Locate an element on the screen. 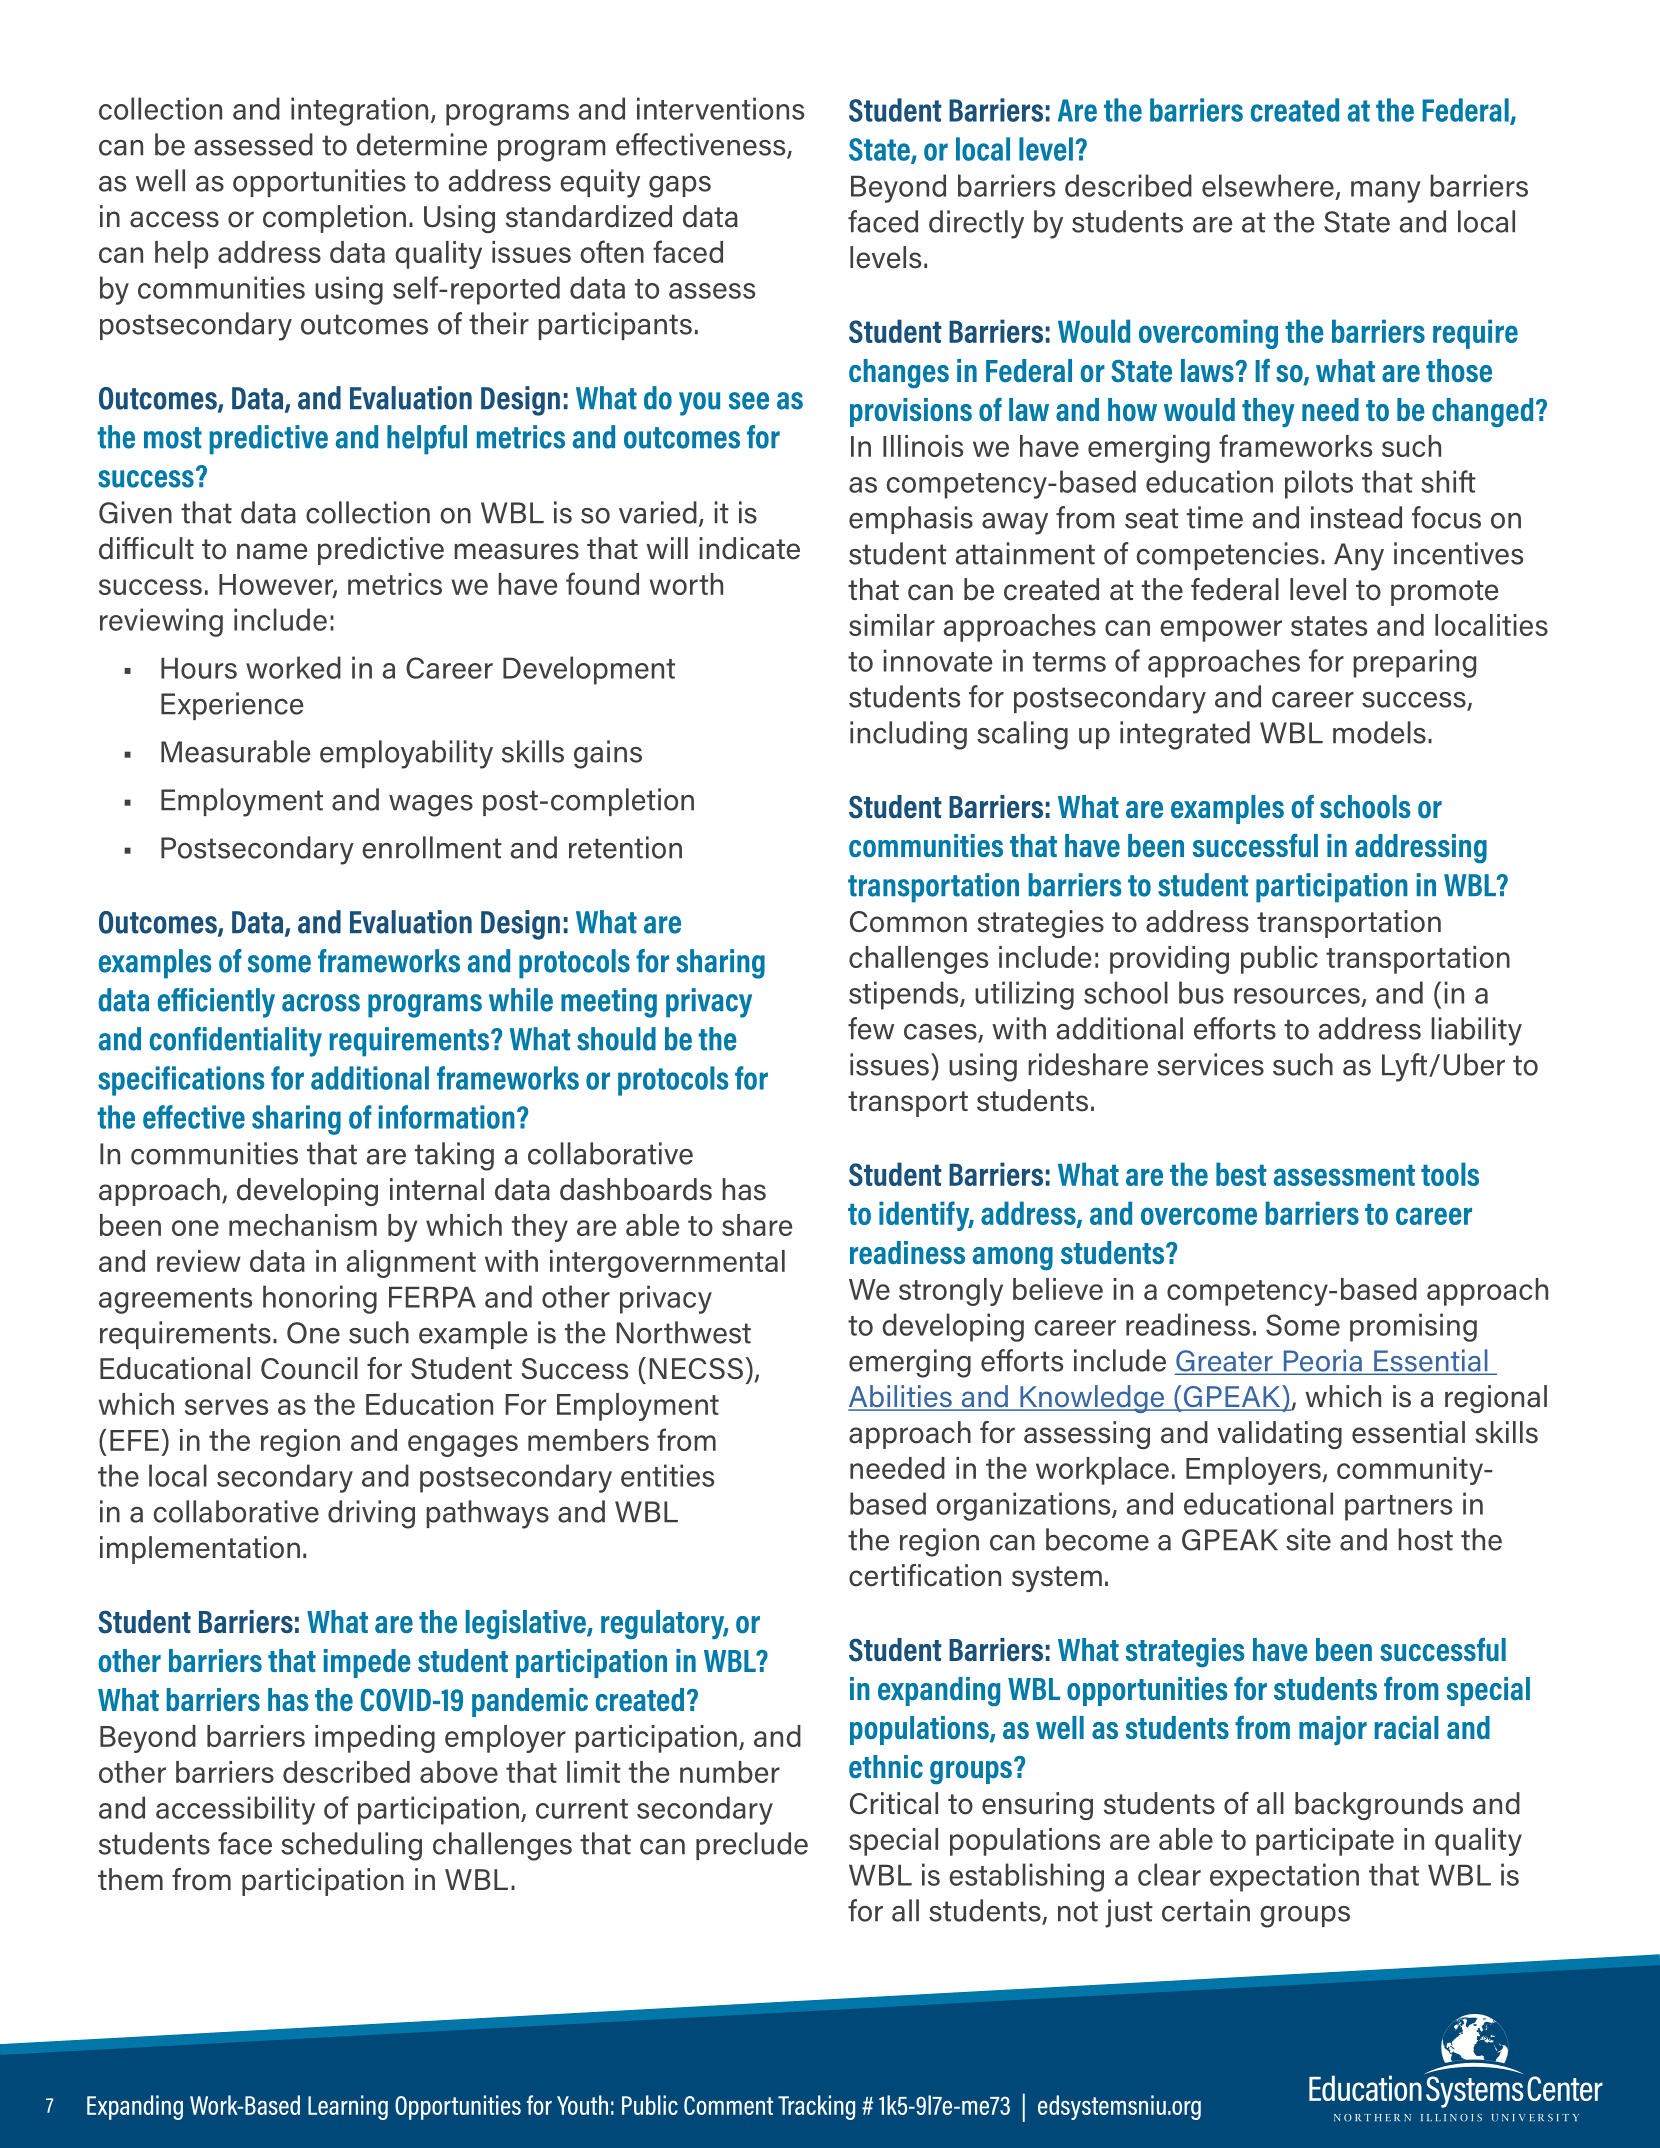 This screenshot has width=1660, height=2148. validating is located at coordinates (1279, 1435).
